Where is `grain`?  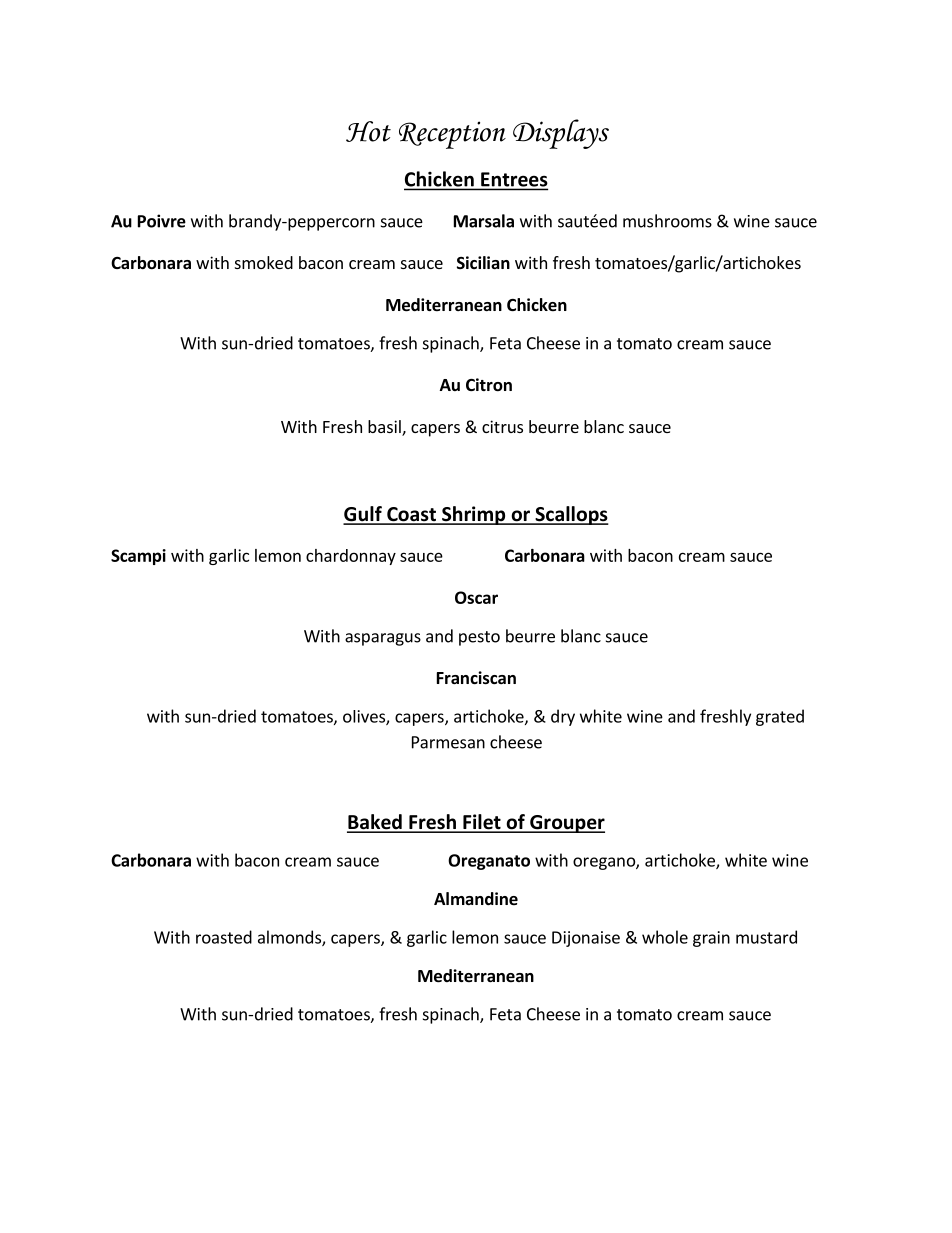
grain is located at coordinates (711, 939).
